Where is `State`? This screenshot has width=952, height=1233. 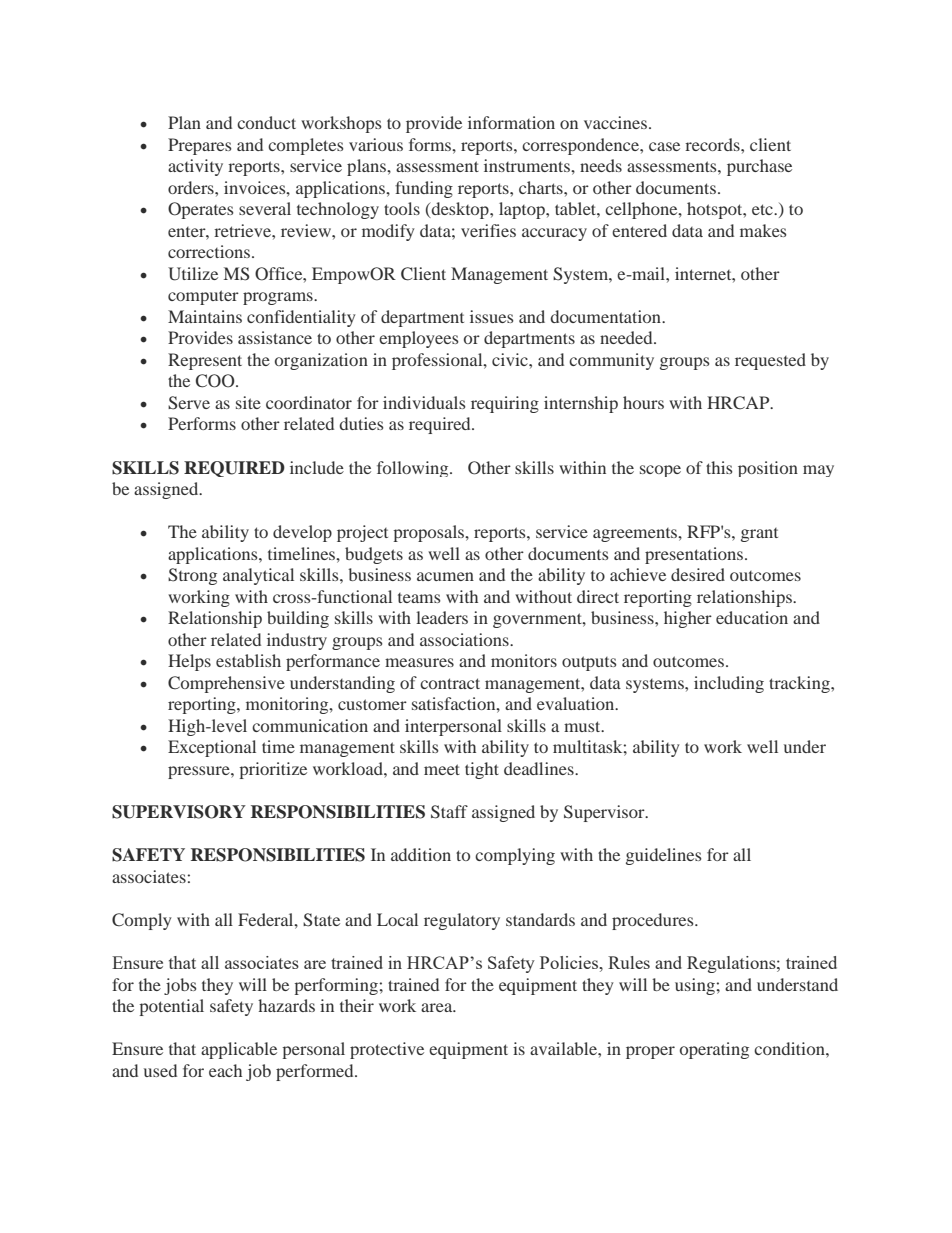
State is located at coordinates (321, 920).
